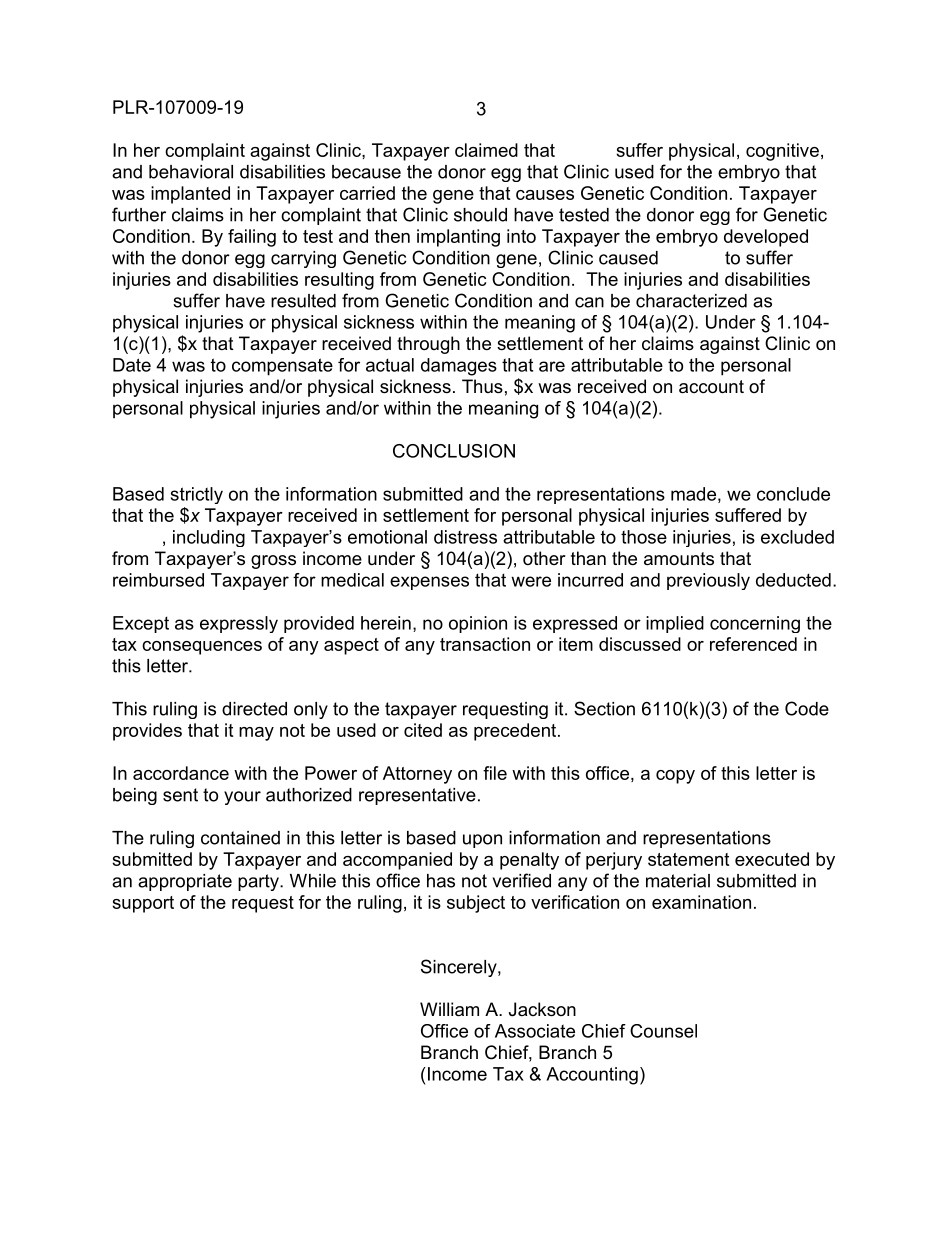 This document has width=952, height=1233. Describe the element at coordinates (449, 1009) in the document. I see `William` at that location.
